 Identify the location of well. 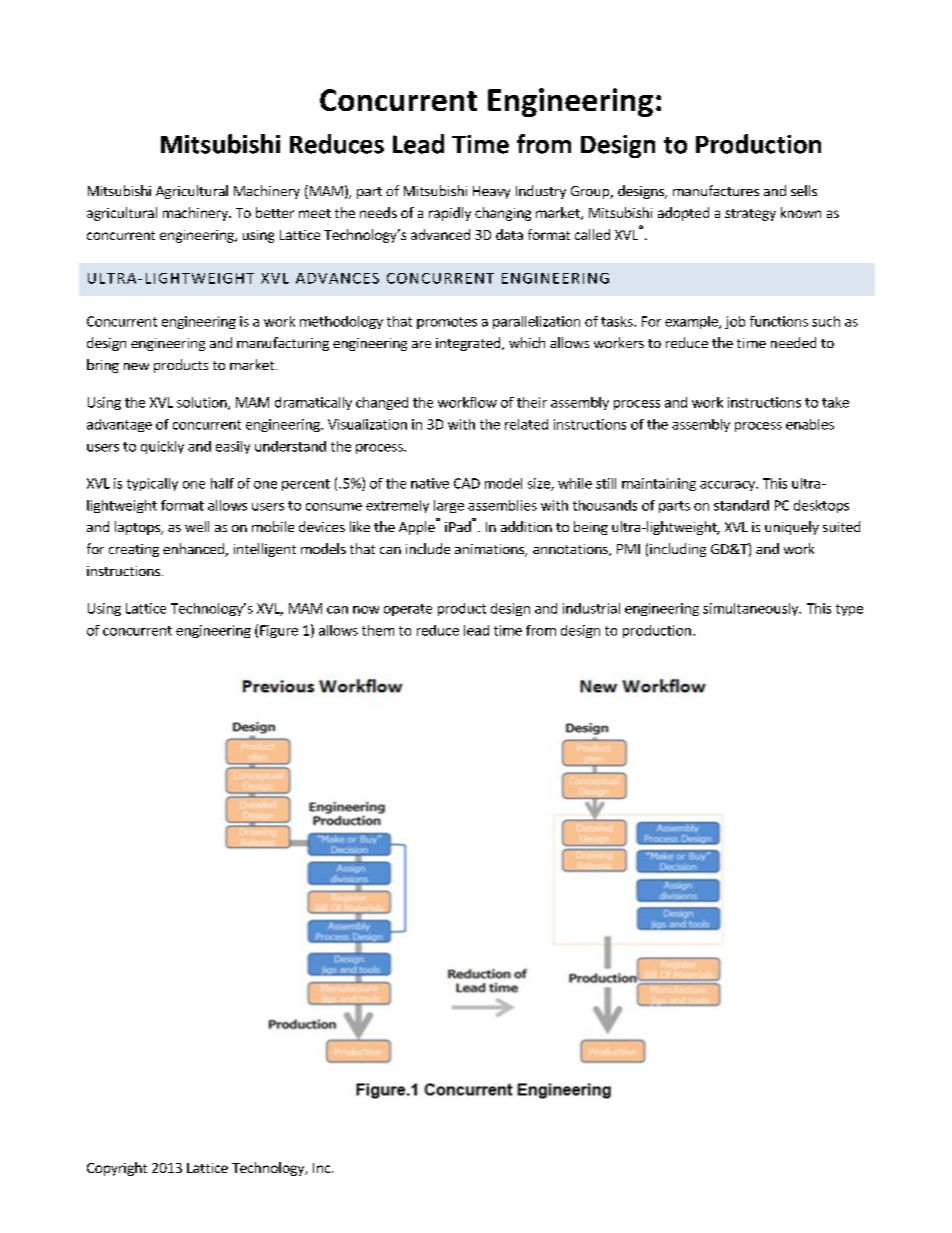
(197, 526).
